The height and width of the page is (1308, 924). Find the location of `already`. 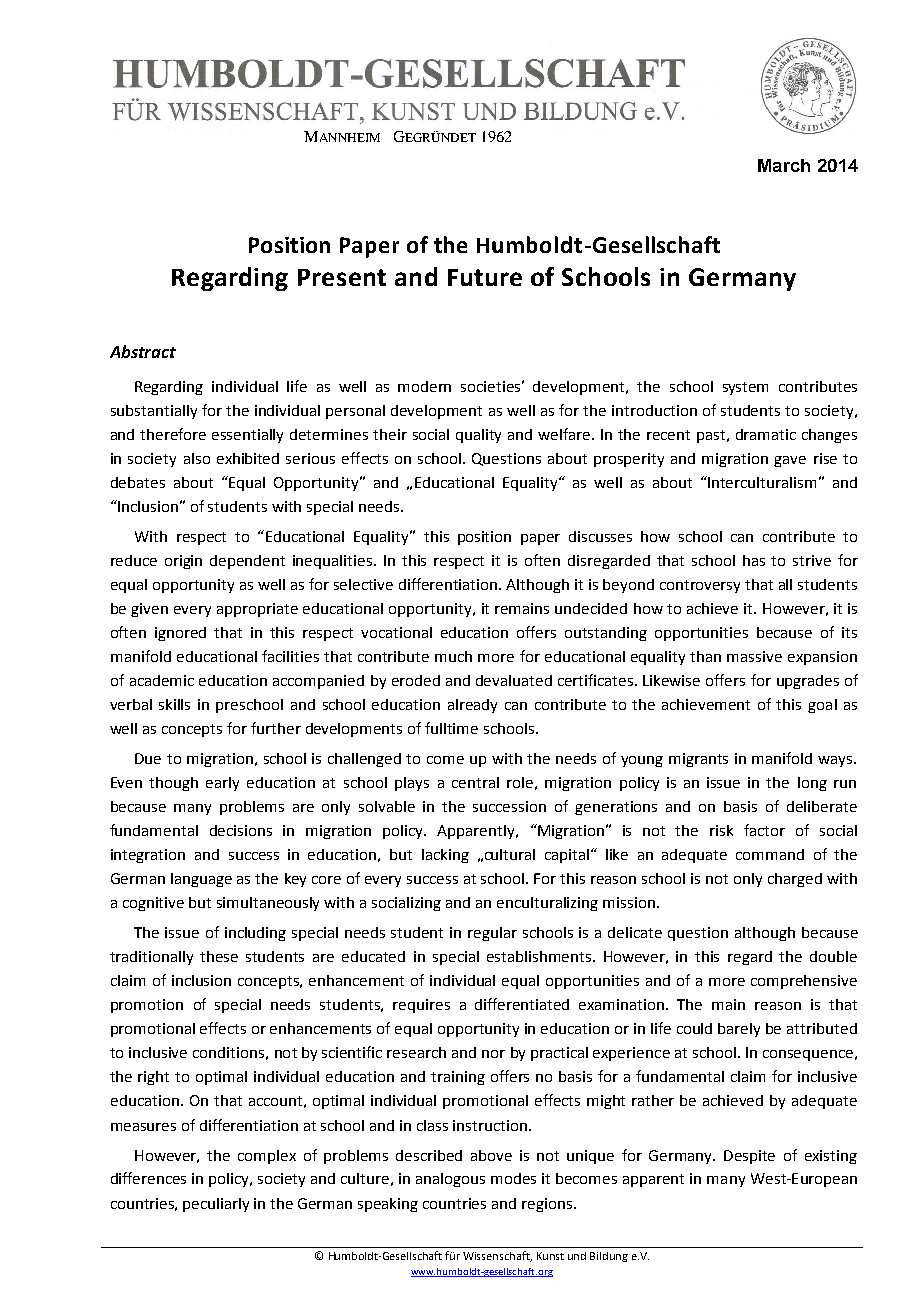

already is located at coordinates (472, 706).
